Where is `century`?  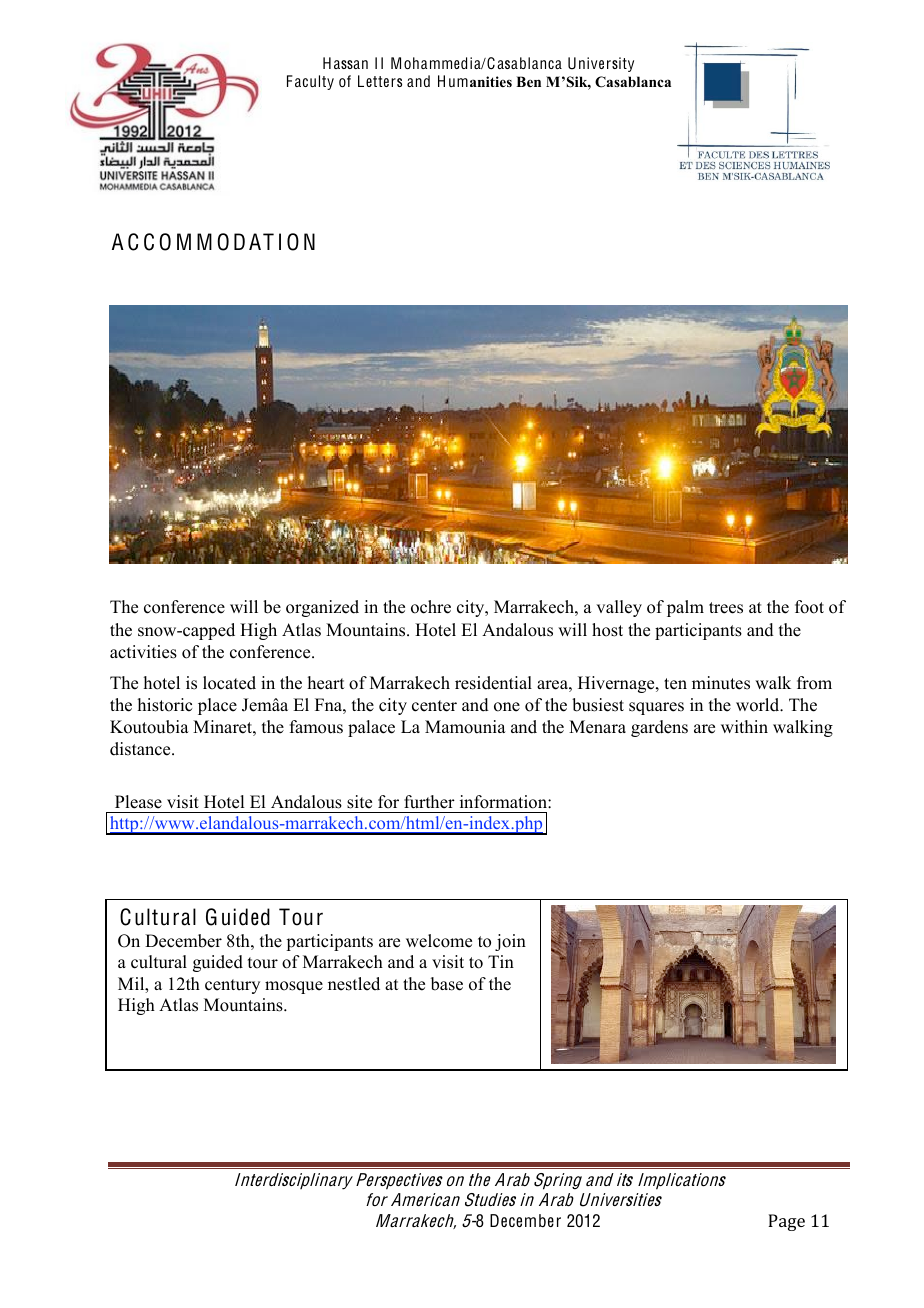 century is located at coordinates (232, 986).
